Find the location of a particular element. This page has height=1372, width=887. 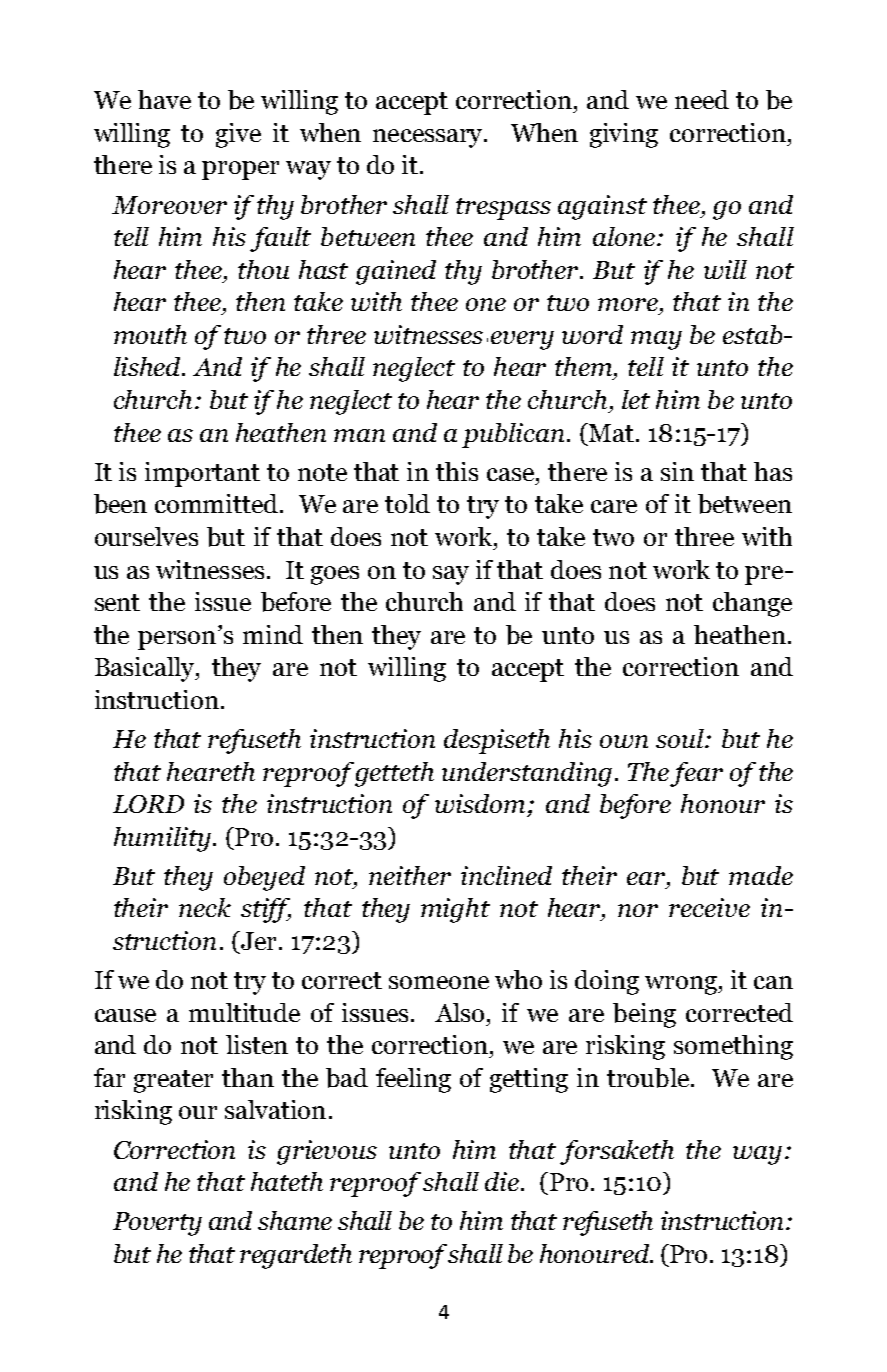

Poverty is located at coordinates (157, 1224).
